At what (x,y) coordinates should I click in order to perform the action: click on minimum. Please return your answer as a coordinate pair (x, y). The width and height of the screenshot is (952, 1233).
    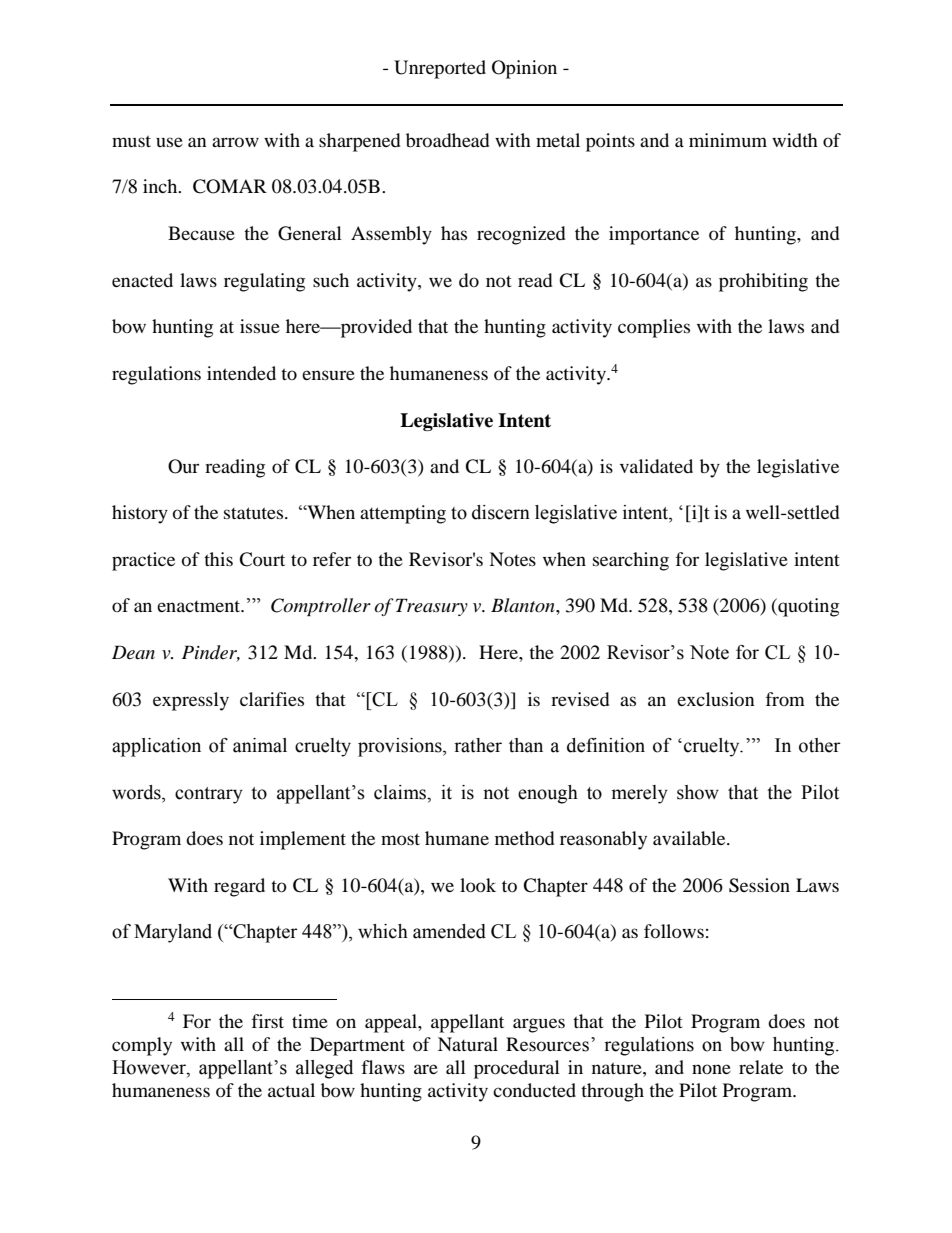
    Looking at the image, I should click on (728, 140).
